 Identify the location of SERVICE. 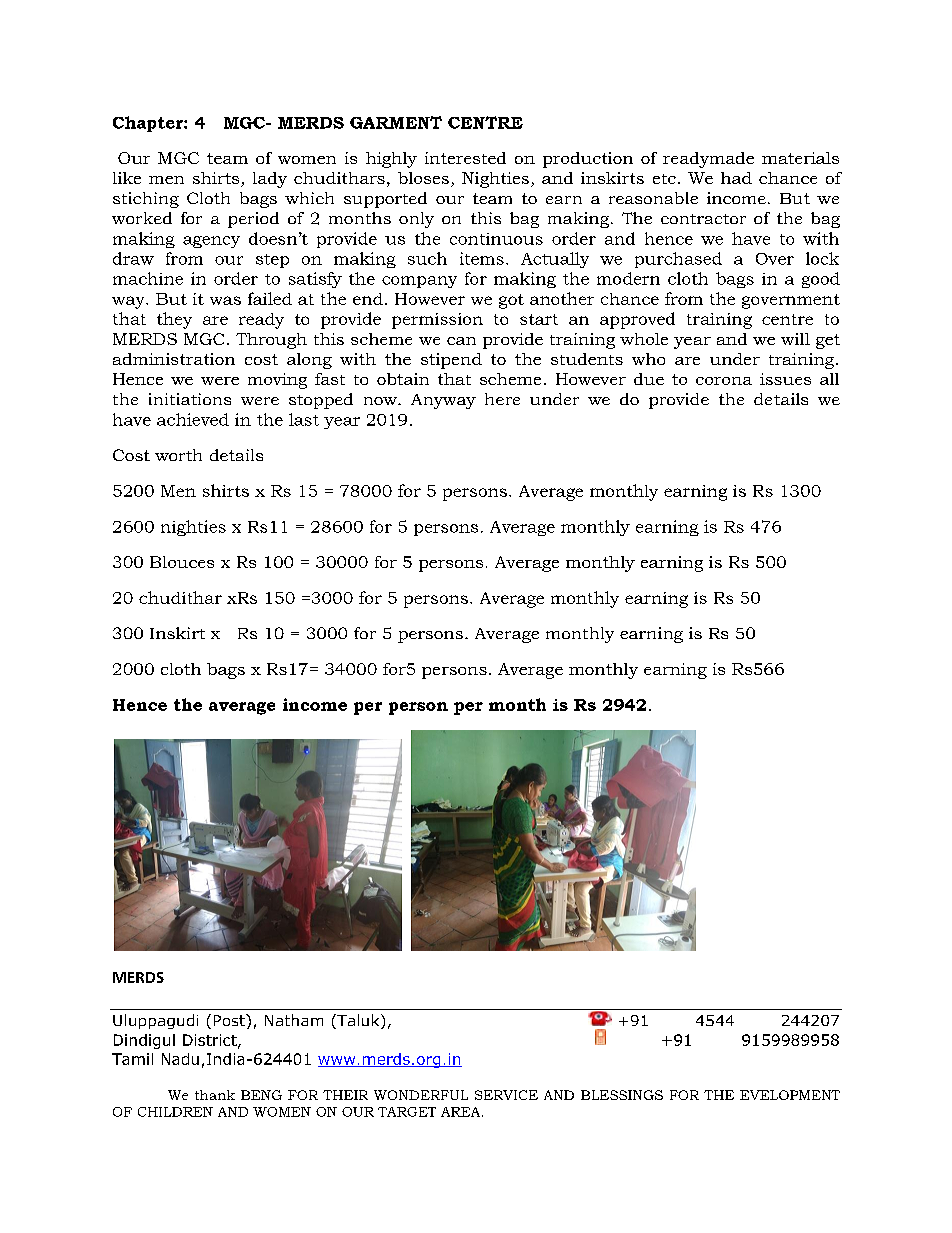
(506, 1095).
